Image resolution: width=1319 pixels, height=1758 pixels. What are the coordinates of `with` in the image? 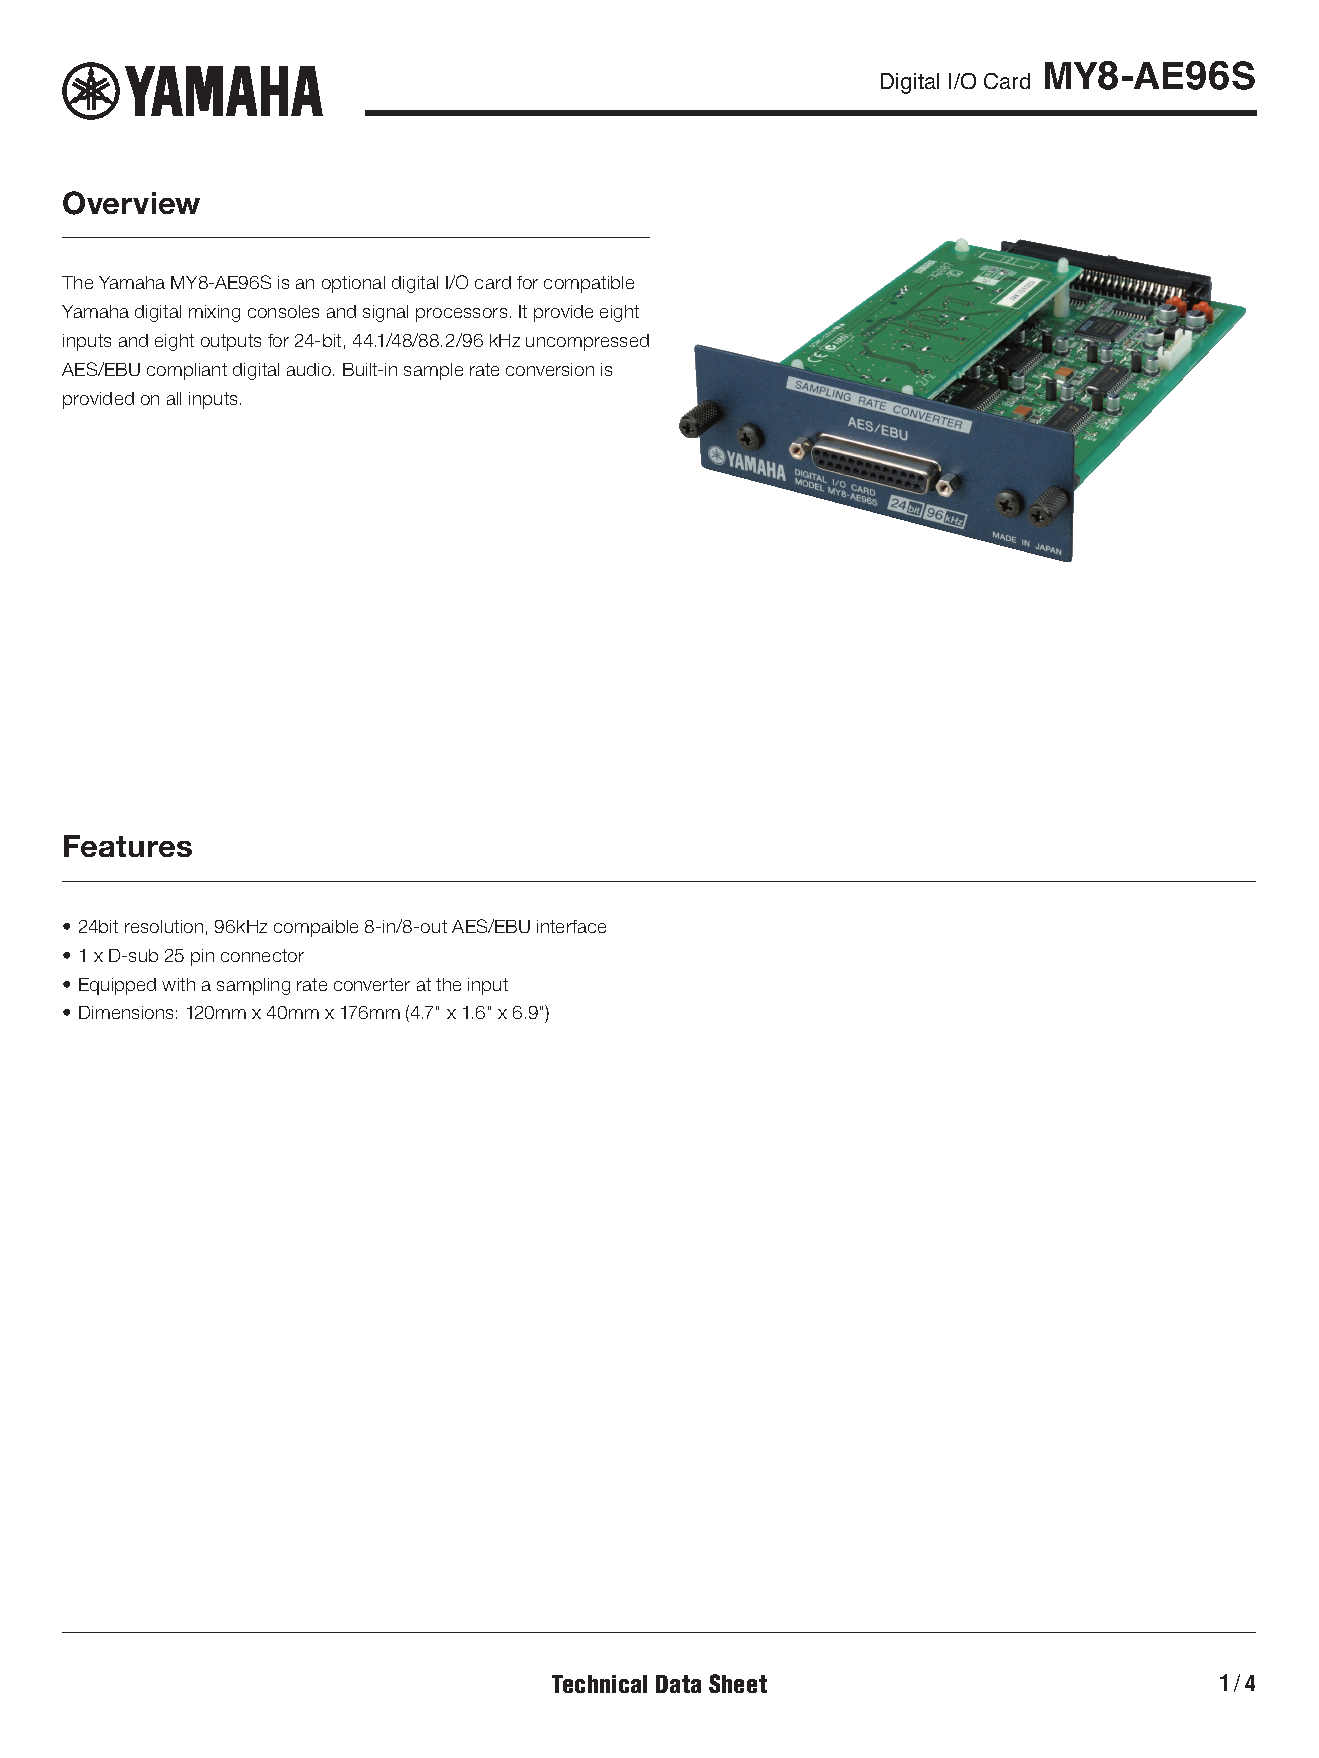 It's located at (178, 984).
